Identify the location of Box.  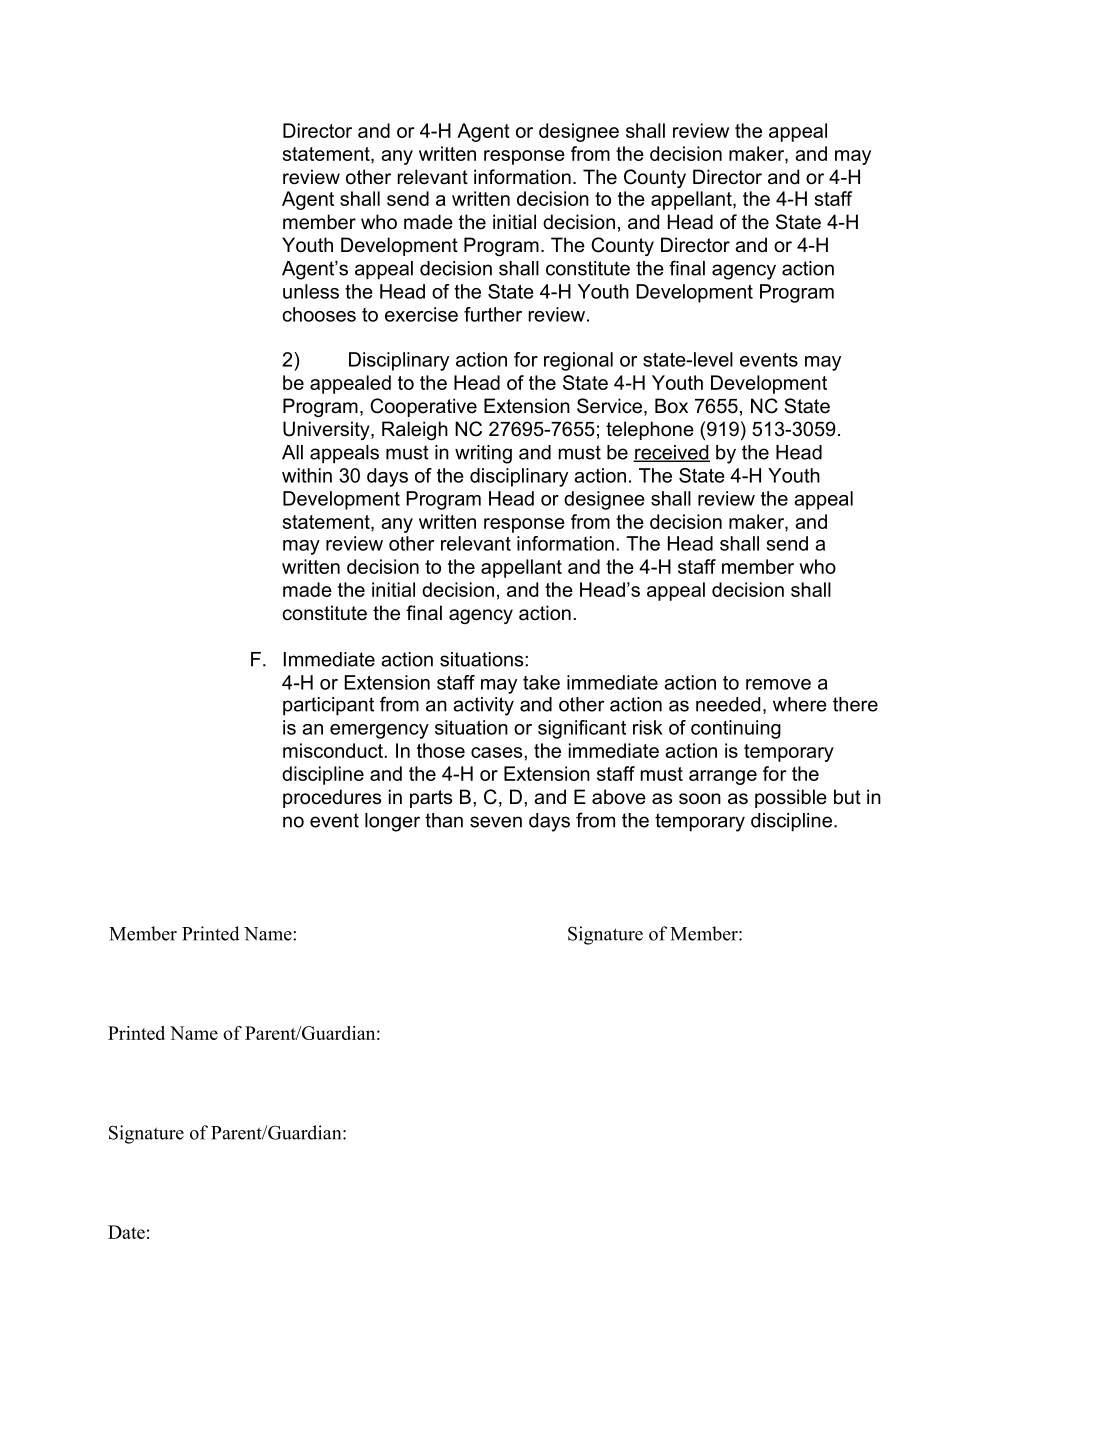
(671, 406).
